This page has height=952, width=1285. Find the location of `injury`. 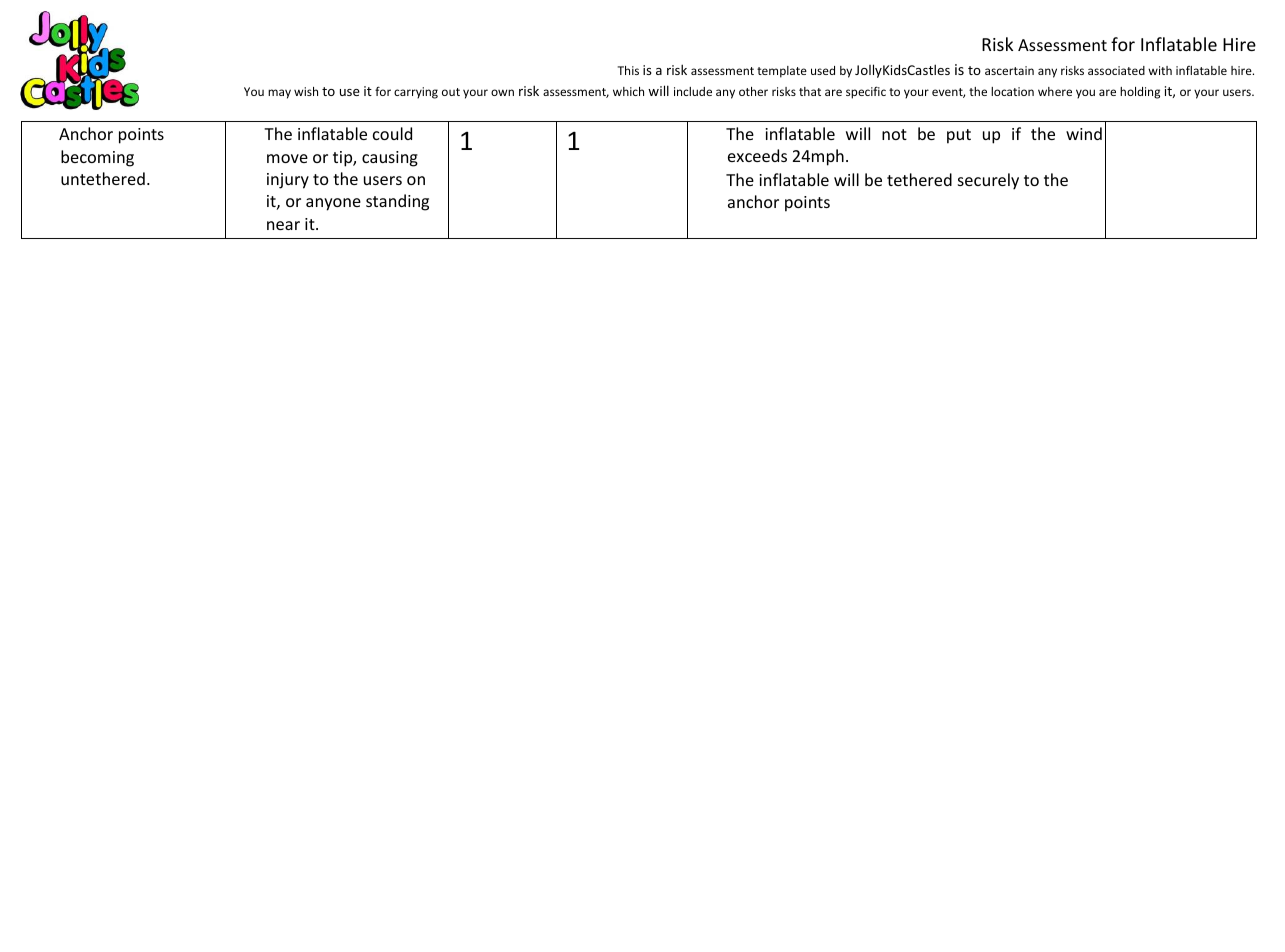

injury is located at coordinates (288, 181).
